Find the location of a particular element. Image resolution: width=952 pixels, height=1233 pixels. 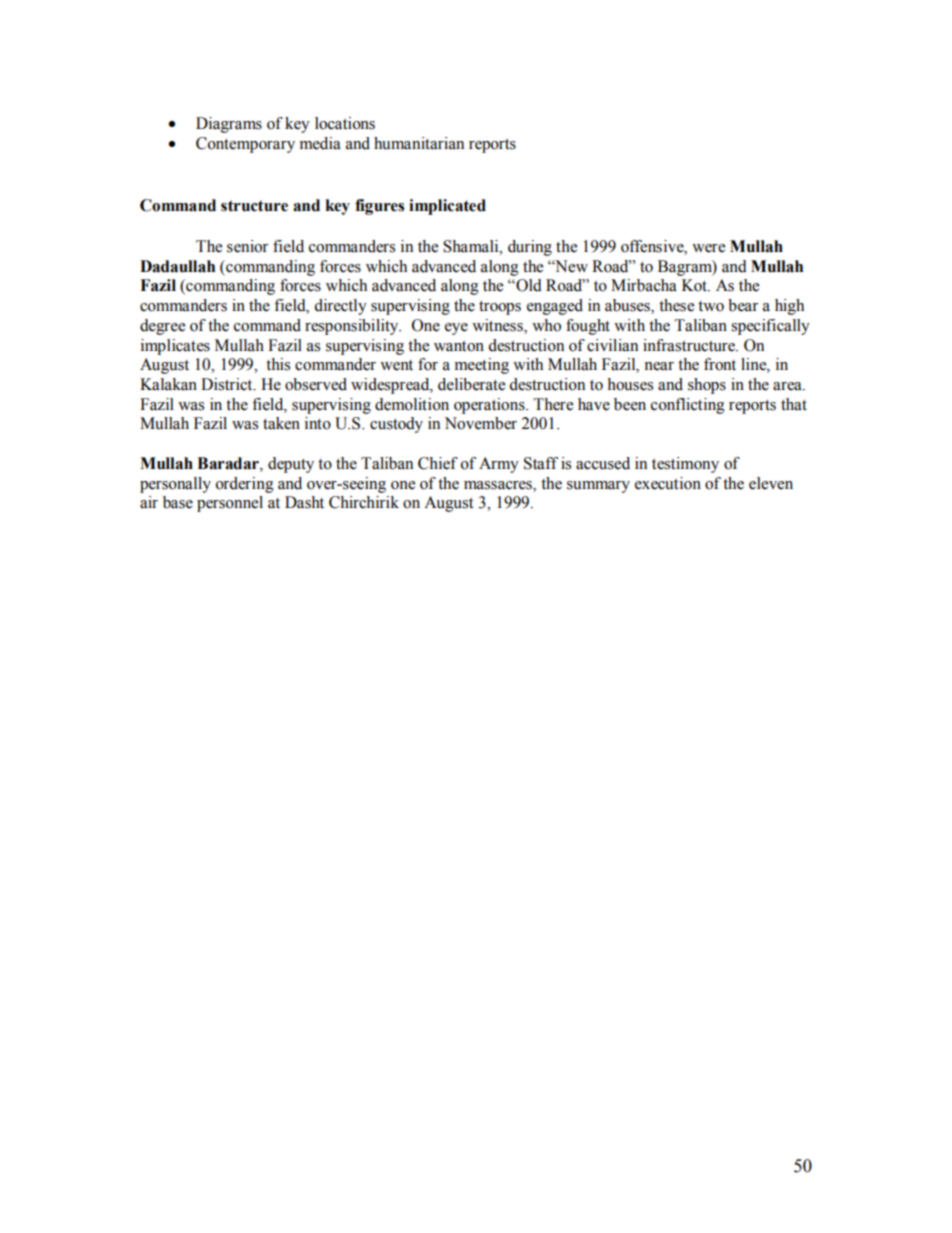

two is located at coordinates (711, 306).
